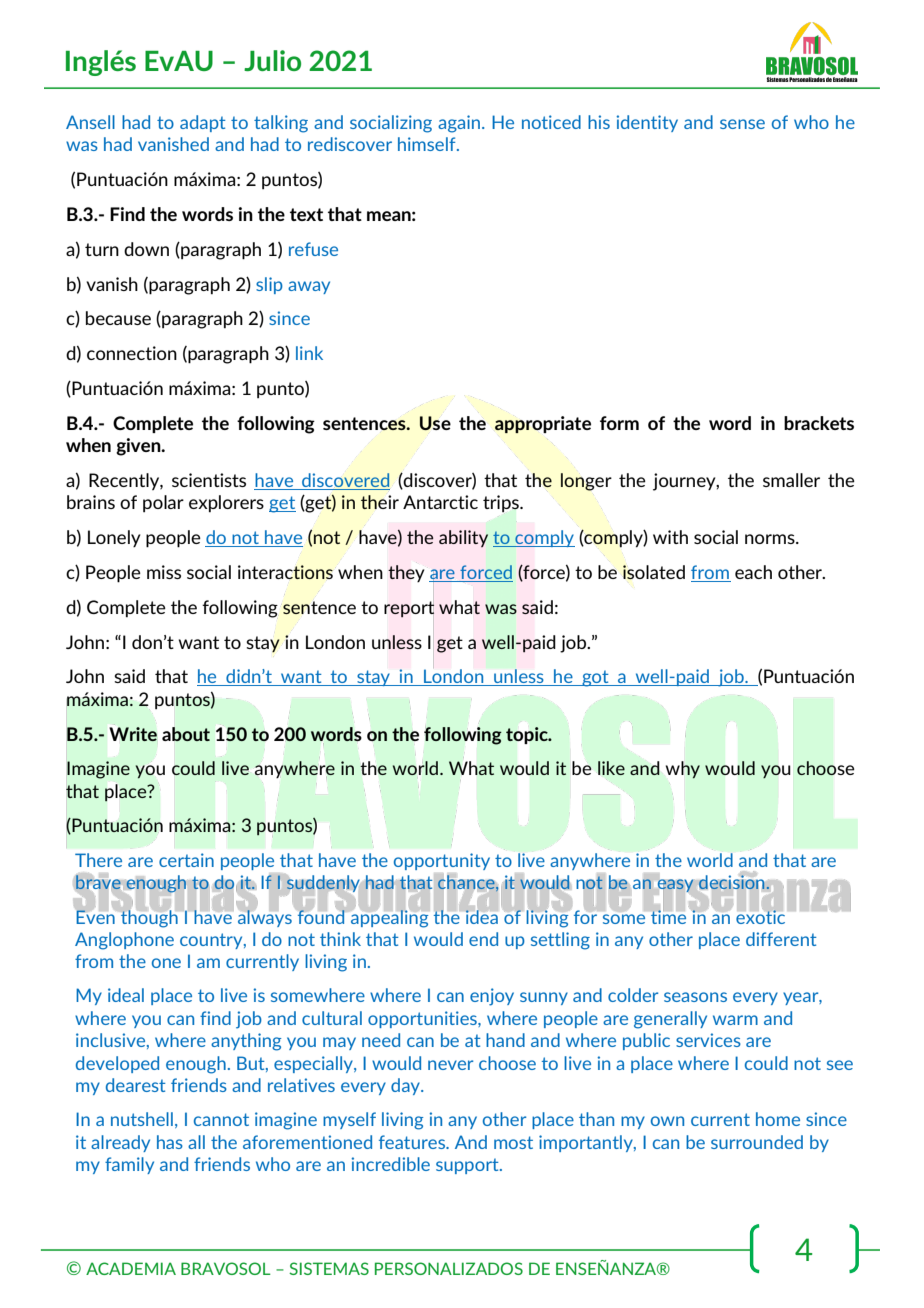  Describe the element at coordinates (209, 480) in the image. I see `scientists` at that location.
